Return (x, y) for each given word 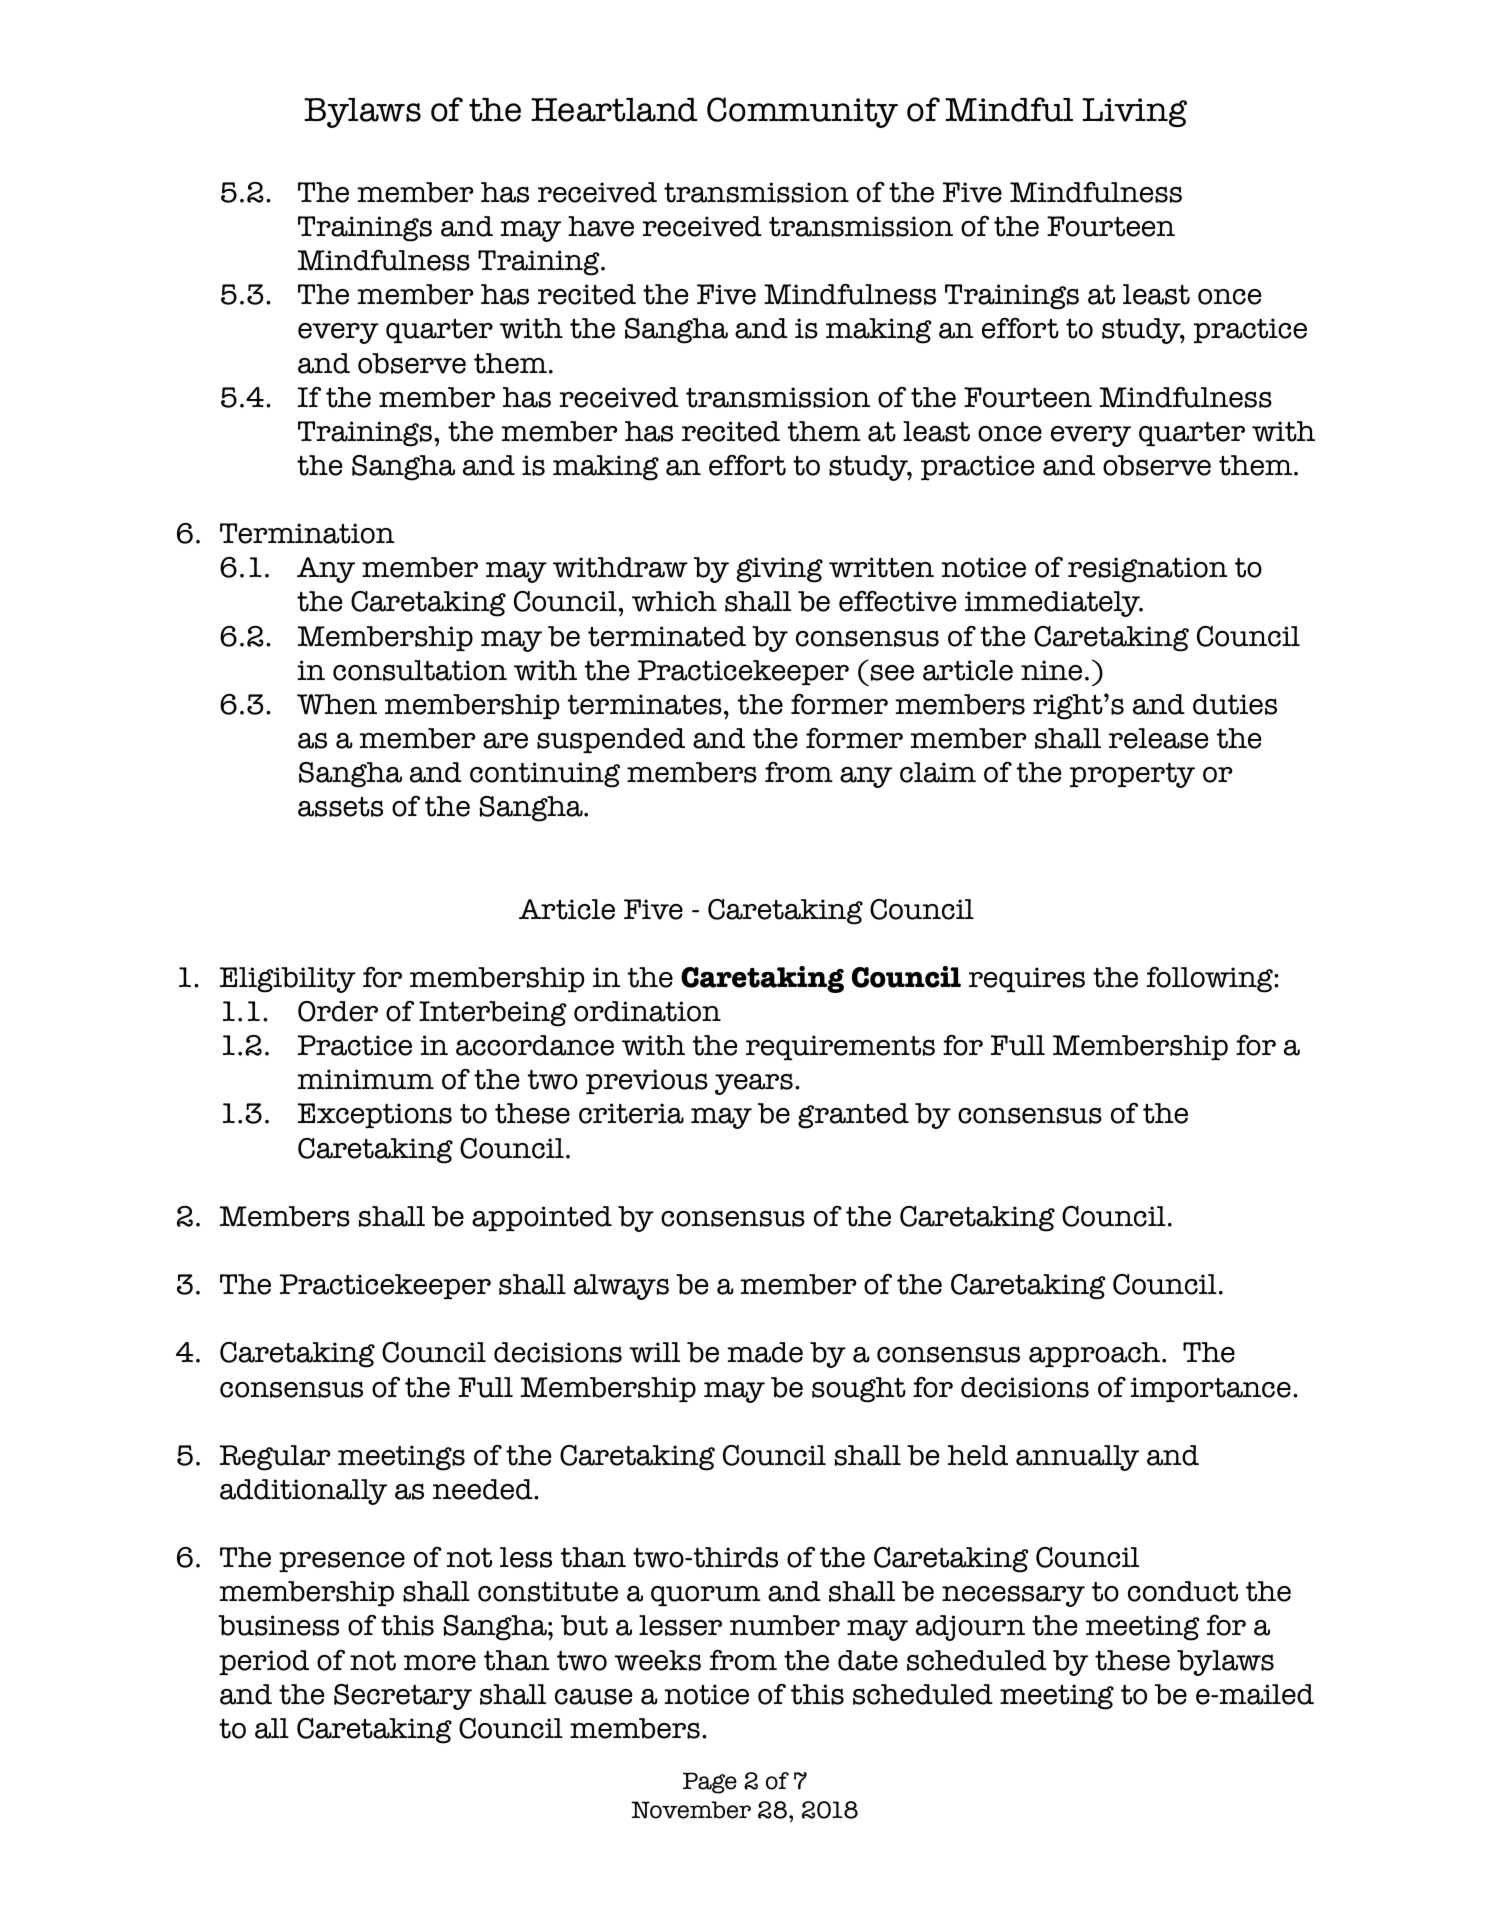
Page (710, 1783)
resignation (1148, 570)
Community (802, 112)
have (601, 226)
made (765, 1352)
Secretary (403, 1697)
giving (780, 570)
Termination (307, 533)
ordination (647, 1011)
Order (338, 1011)
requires (1027, 980)
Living (1134, 112)
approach (1096, 1355)
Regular (275, 1458)
